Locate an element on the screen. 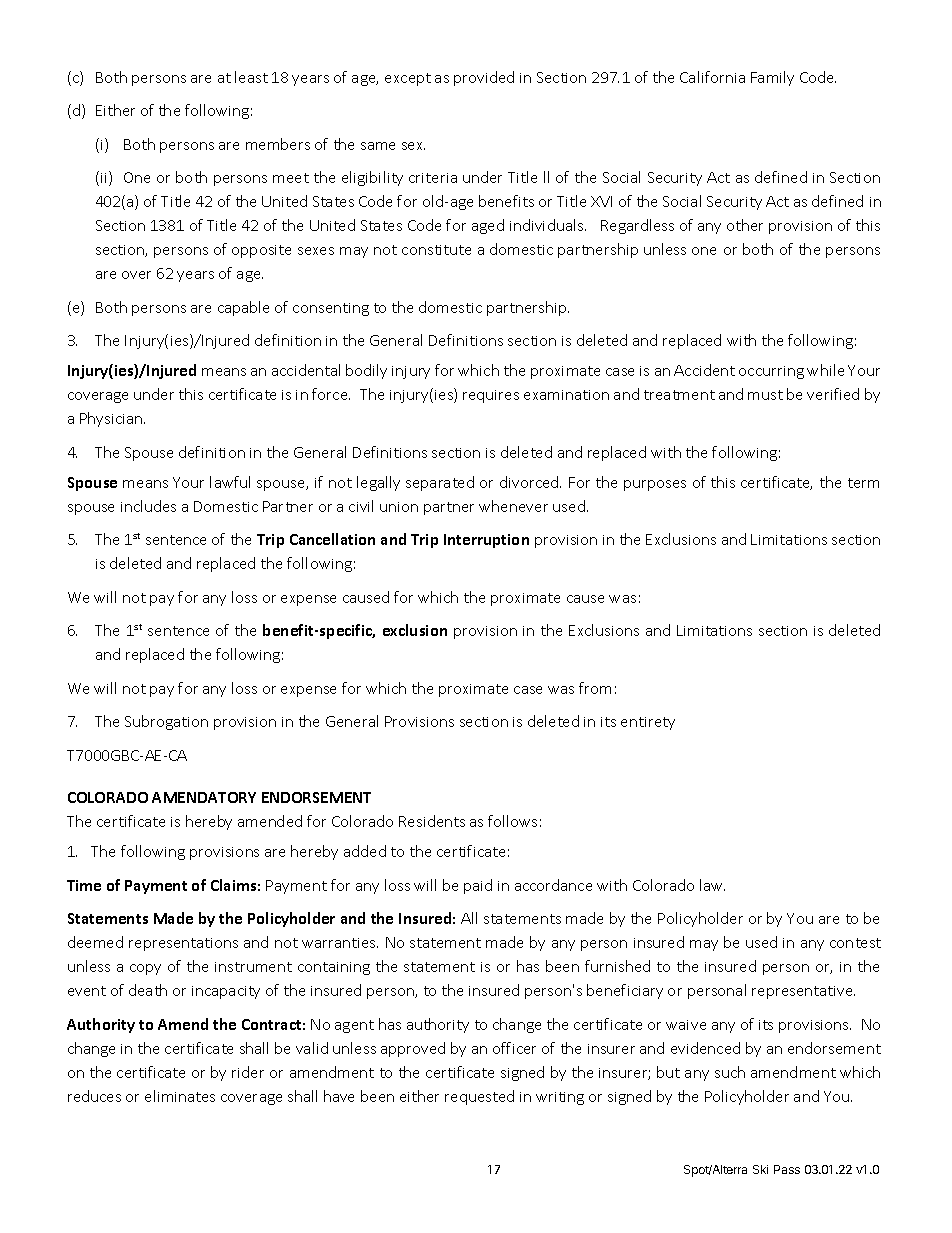  Family is located at coordinates (772, 78).
